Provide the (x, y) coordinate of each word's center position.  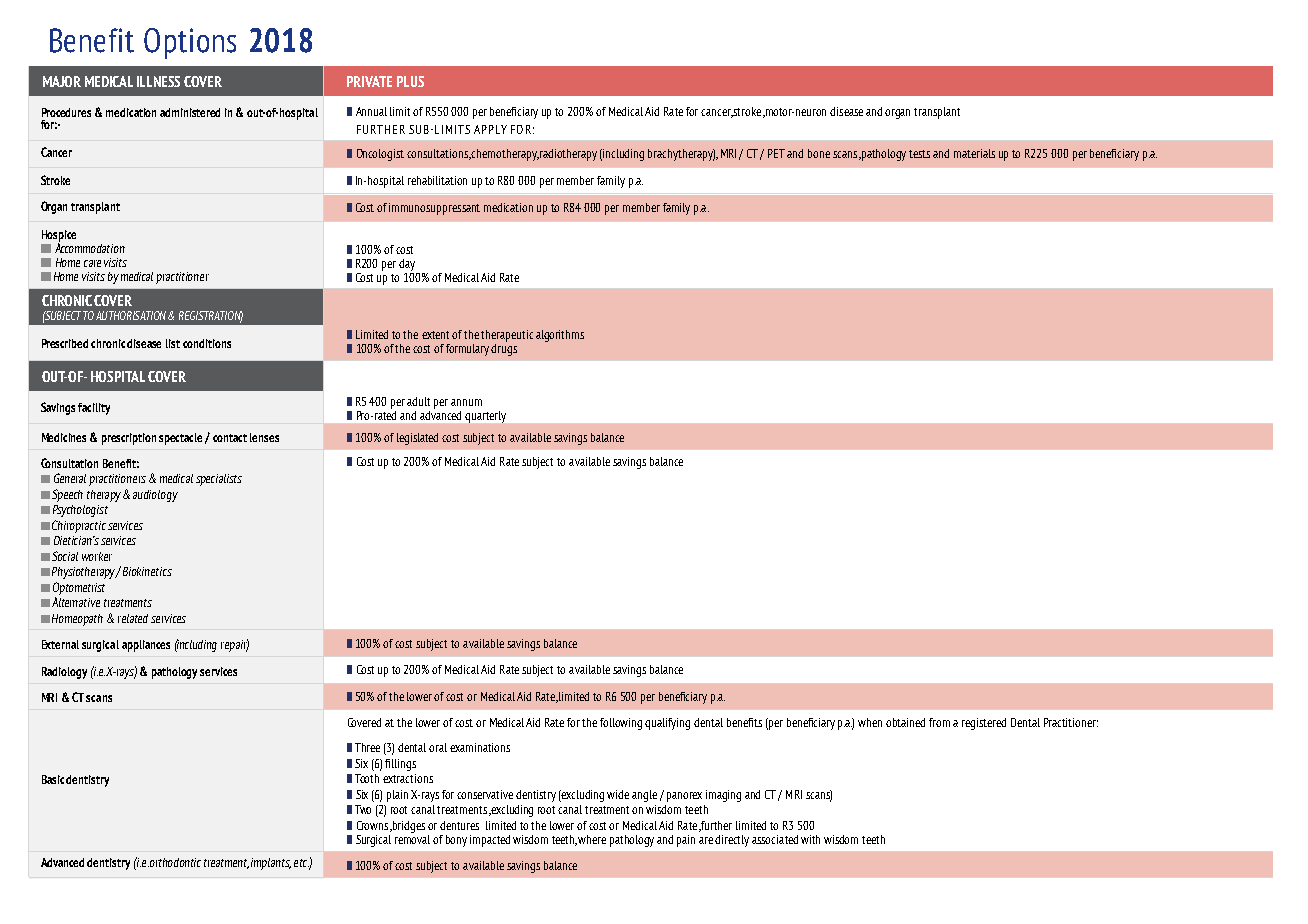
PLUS (410, 81)
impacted (490, 841)
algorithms (560, 336)
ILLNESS (158, 81)
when (870, 722)
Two (363, 809)
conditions (207, 343)
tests (919, 154)
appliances (146, 646)
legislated (417, 439)
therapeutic (507, 336)
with (810, 839)
